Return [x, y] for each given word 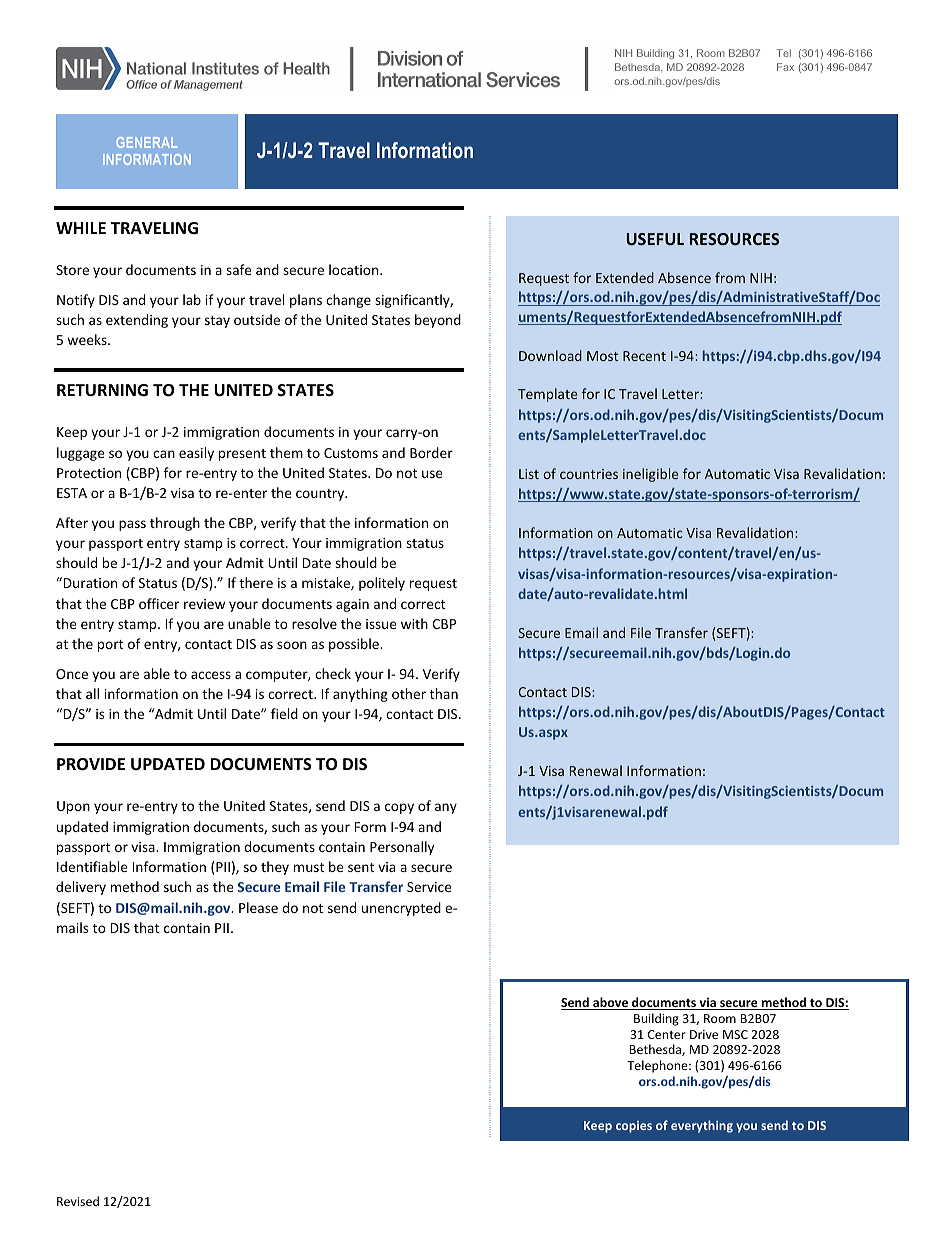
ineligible [650, 475]
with [414, 623]
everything [702, 1126]
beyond [438, 321]
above [610, 1003]
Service [429, 887]
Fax [785, 67]
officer [159, 603]
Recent [644, 356]
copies [634, 1127]
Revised [78, 1201]
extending [137, 321]
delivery [81, 888]
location [355, 269]
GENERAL [146, 142]
